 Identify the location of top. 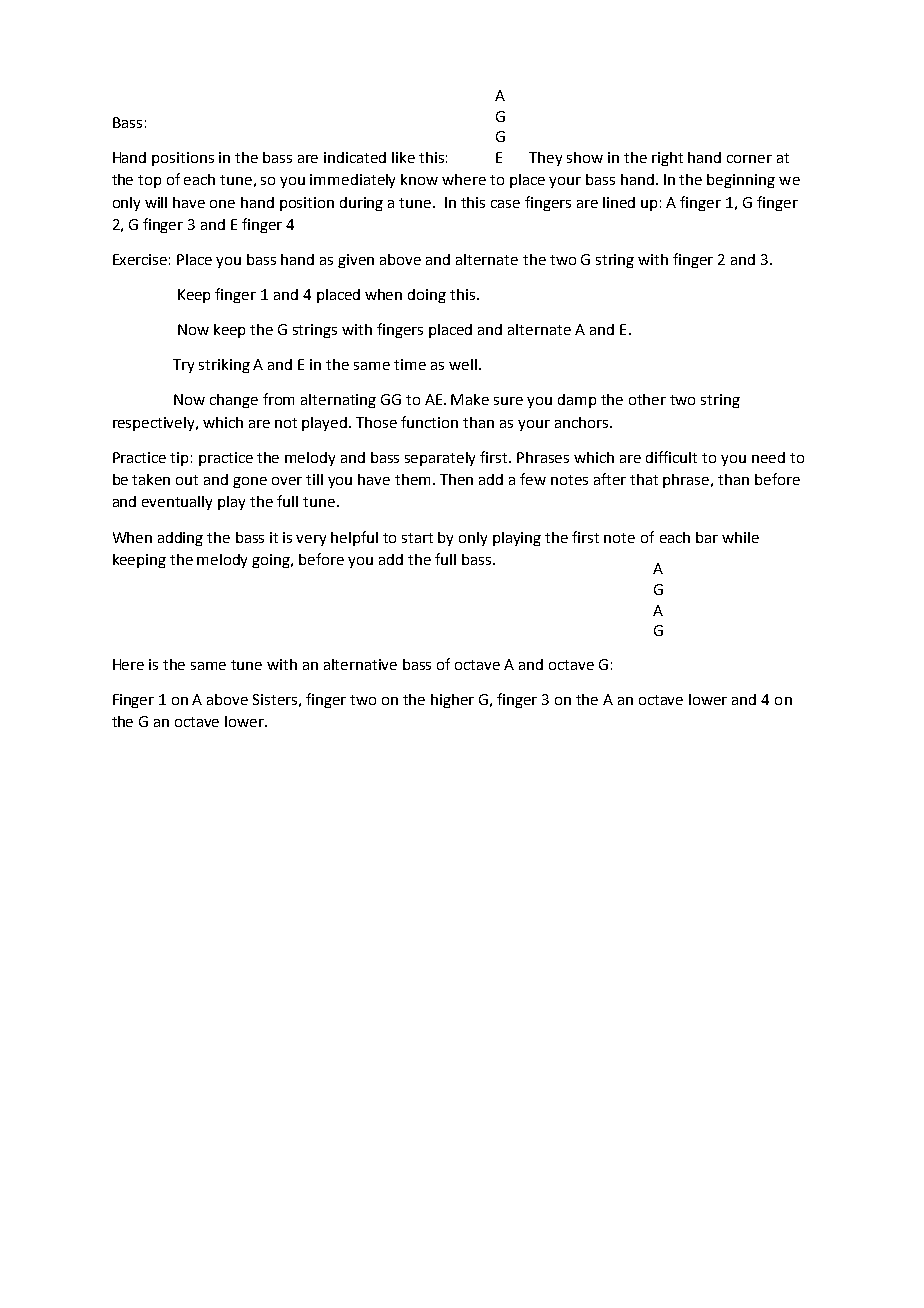
(149, 181).
